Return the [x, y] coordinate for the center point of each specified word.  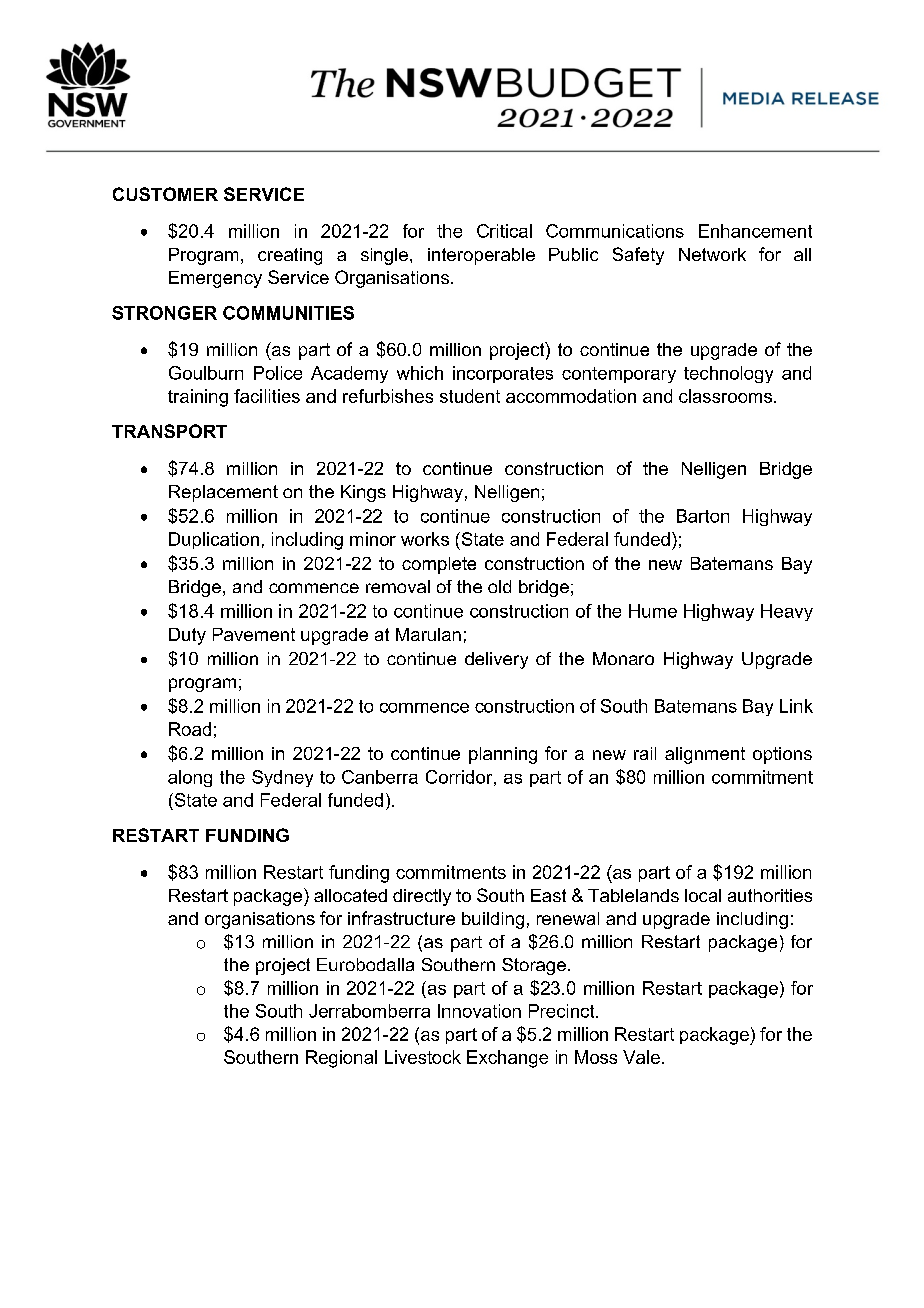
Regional [341, 1059]
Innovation [479, 1011]
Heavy [787, 612]
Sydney [282, 778]
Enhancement [755, 231]
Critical [504, 231]
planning [503, 755]
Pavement [254, 634]
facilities [267, 396]
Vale [641, 1057]
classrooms [725, 396]
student [470, 396]
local [703, 895]
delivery [496, 660]
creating [290, 256]
